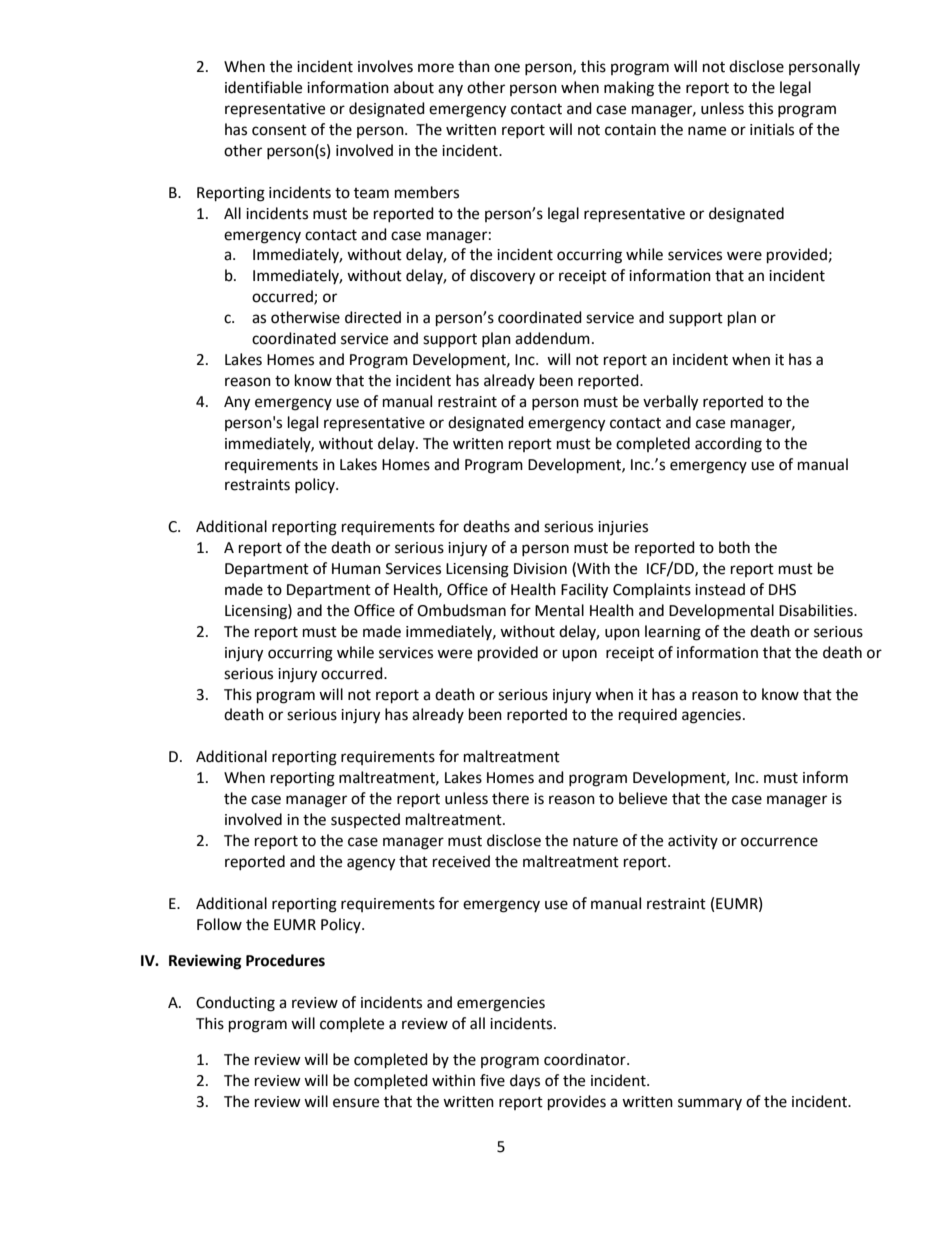  Describe the element at coordinates (365, 820) in the screenshot. I see `suspected` at that location.
